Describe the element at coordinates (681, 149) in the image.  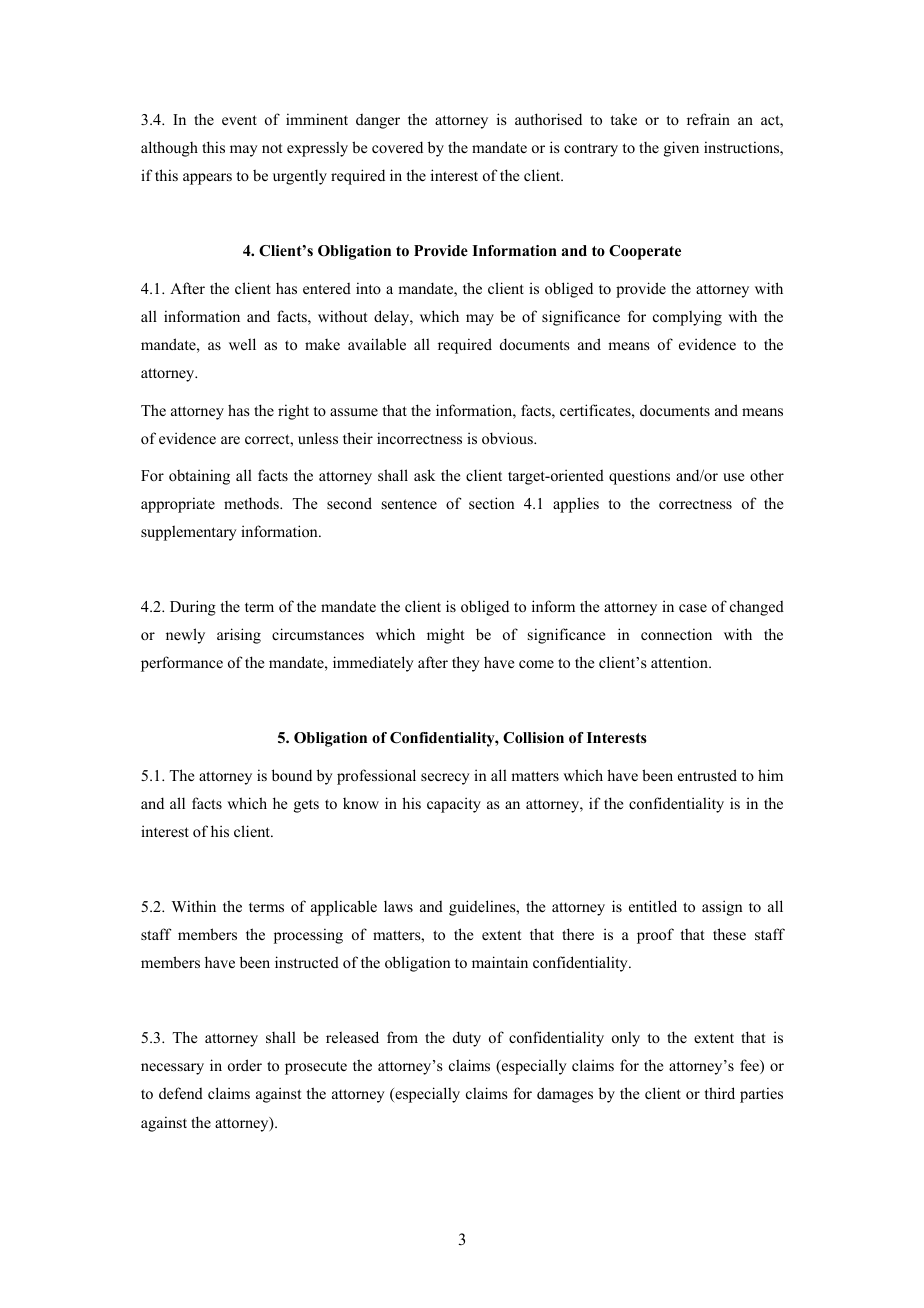
I see `given` at that location.
